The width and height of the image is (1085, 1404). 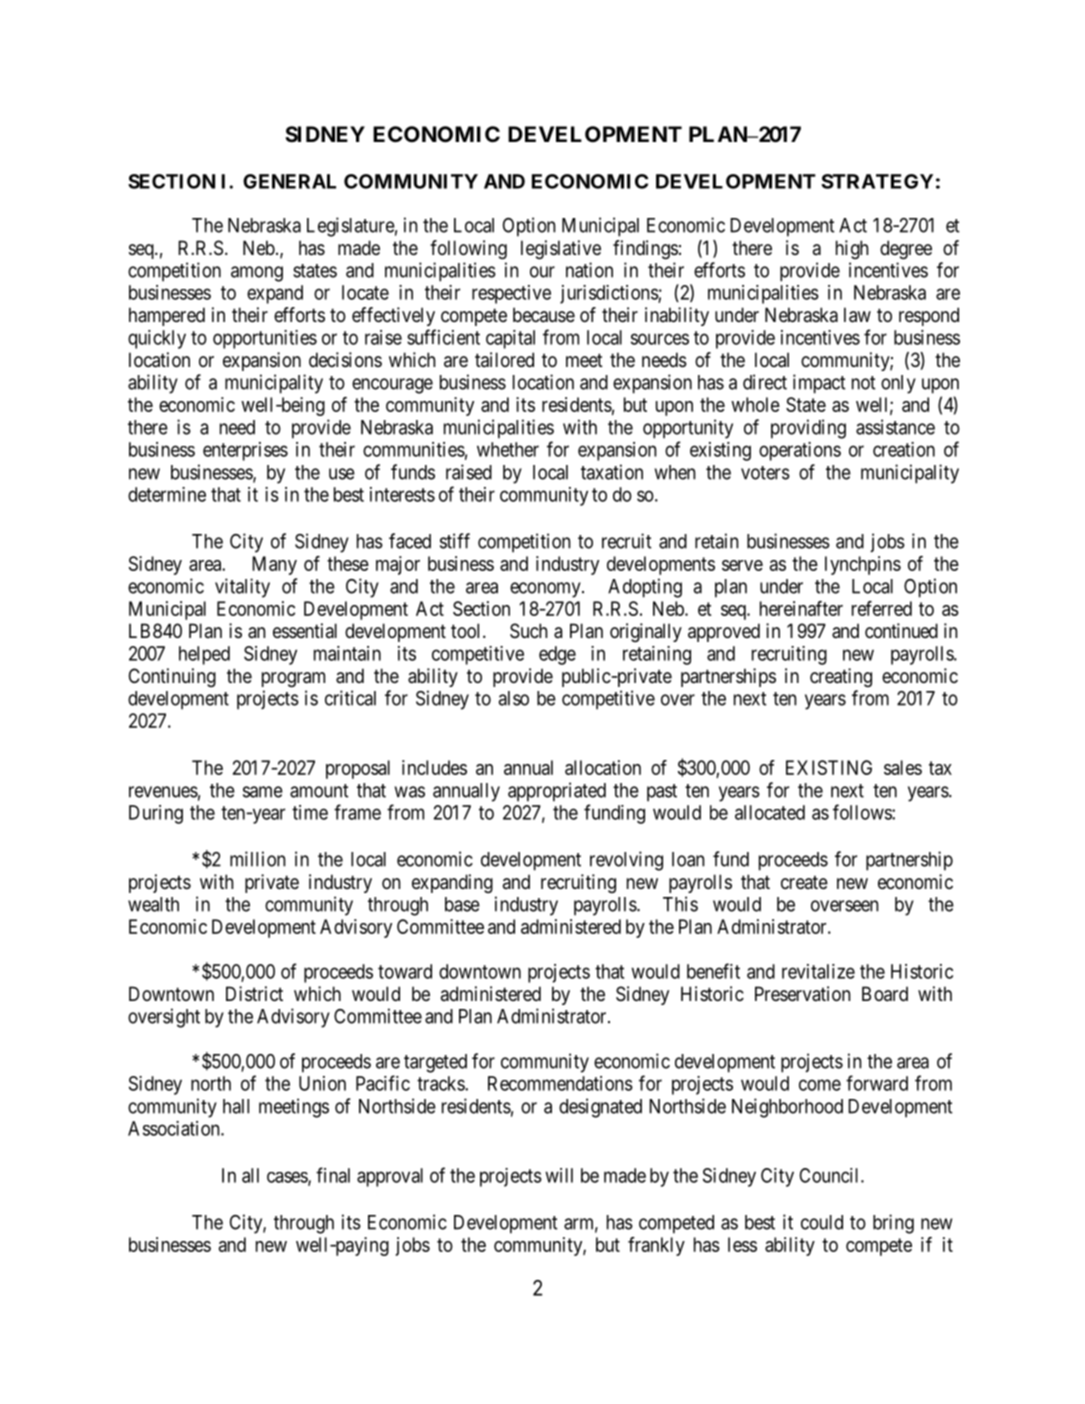 What do you see at coordinates (852, 249) in the image?
I see `high` at bounding box center [852, 249].
